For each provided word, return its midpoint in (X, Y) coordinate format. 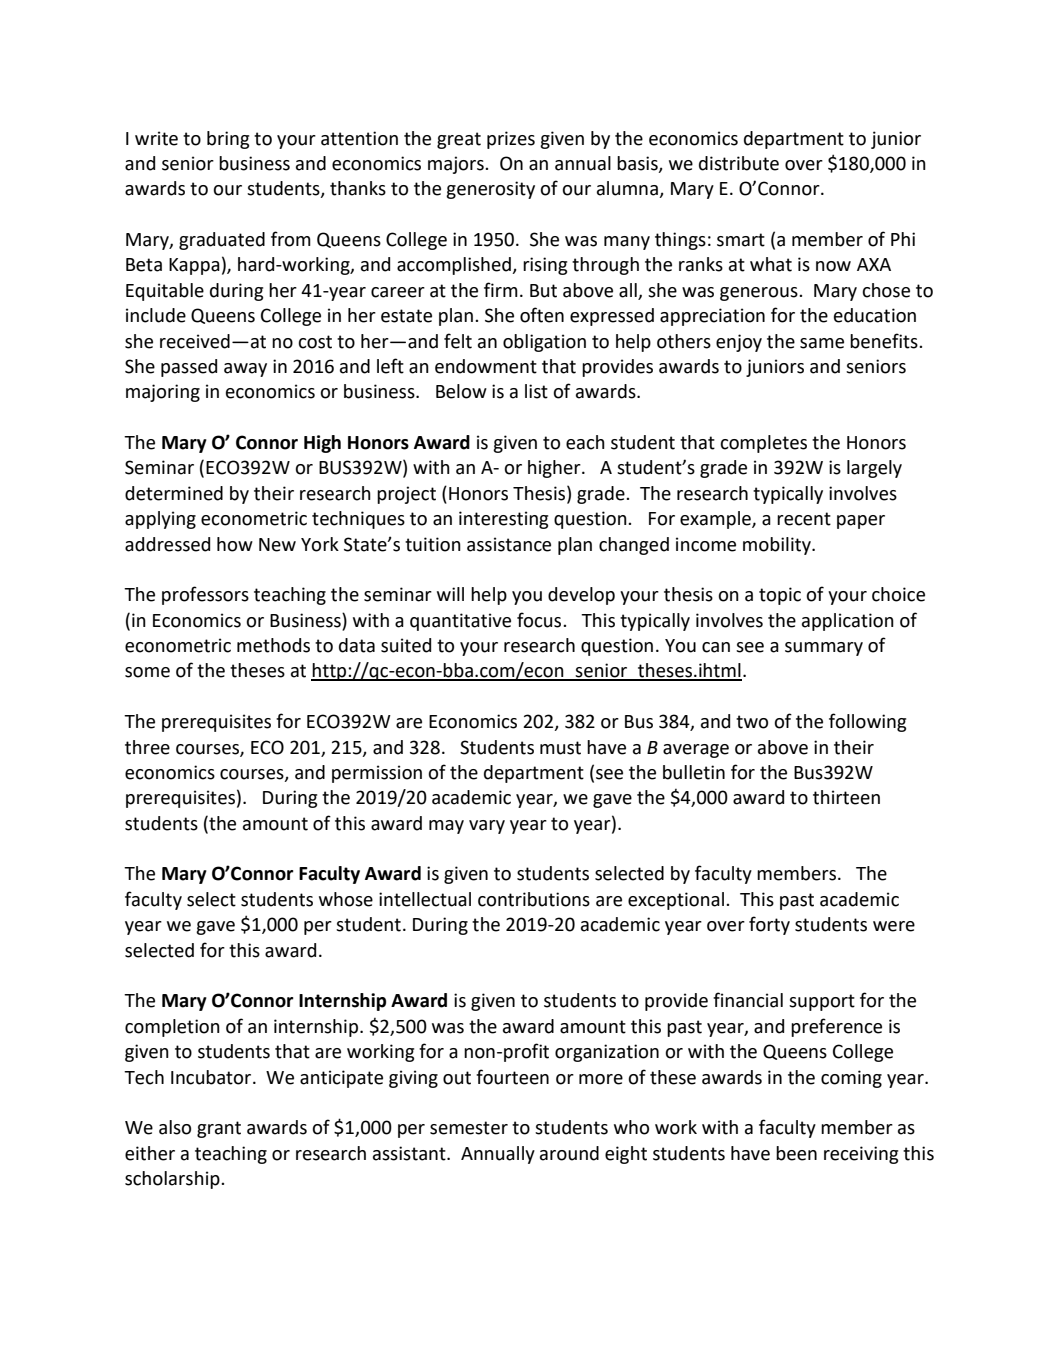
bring (228, 140)
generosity (490, 190)
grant (219, 1129)
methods (273, 645)
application (848, 622)
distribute (739, 163)
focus (540, 620)
